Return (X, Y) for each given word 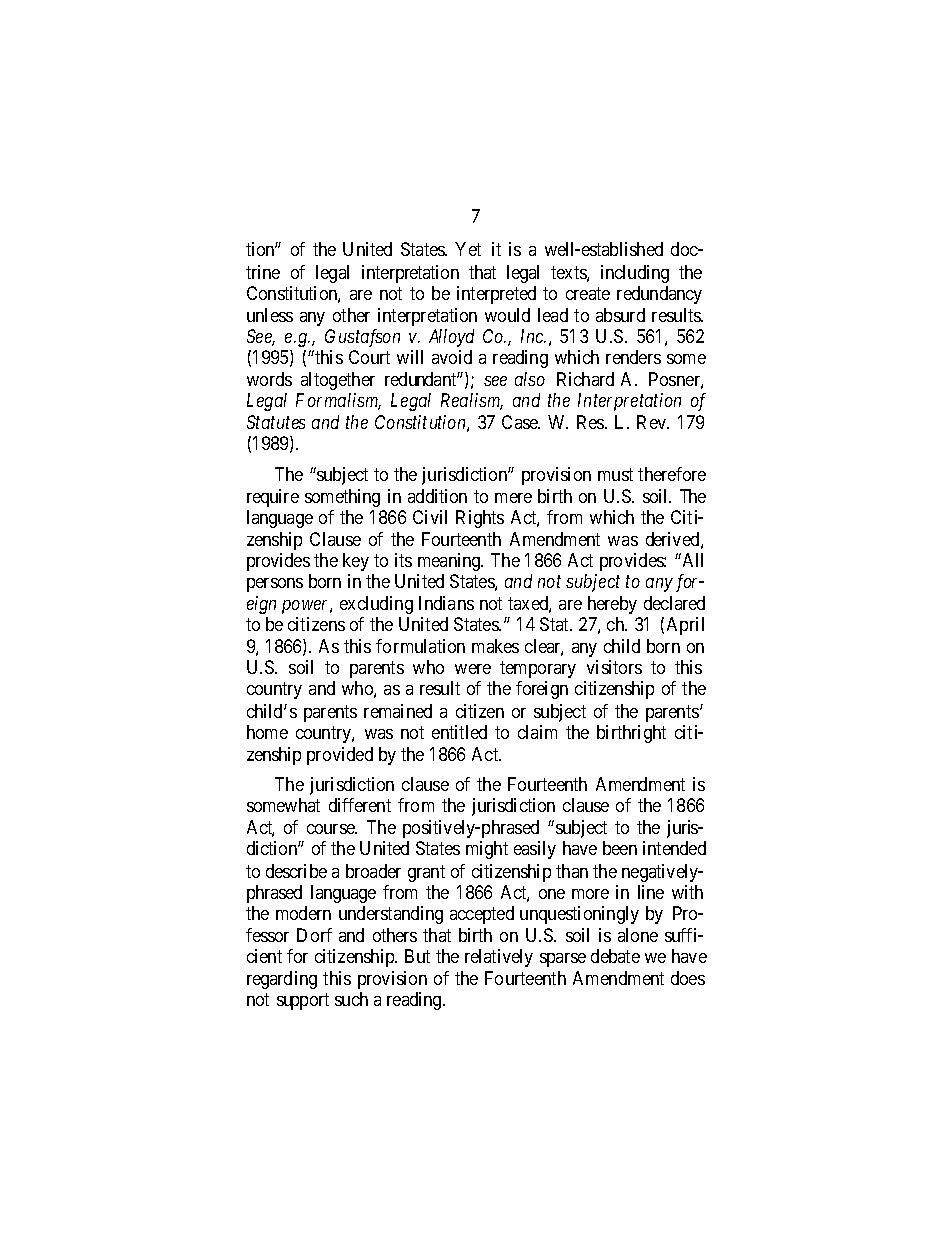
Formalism (338, 401)
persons (275, 585)
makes (495, 646)
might (487, 850)
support (303, 1001)
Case (521, 422)
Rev (653, 422)
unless (270, 315)
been (620, 848)
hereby (612, 605)
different (360, 805)
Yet (468, 249)
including (635, 274)
